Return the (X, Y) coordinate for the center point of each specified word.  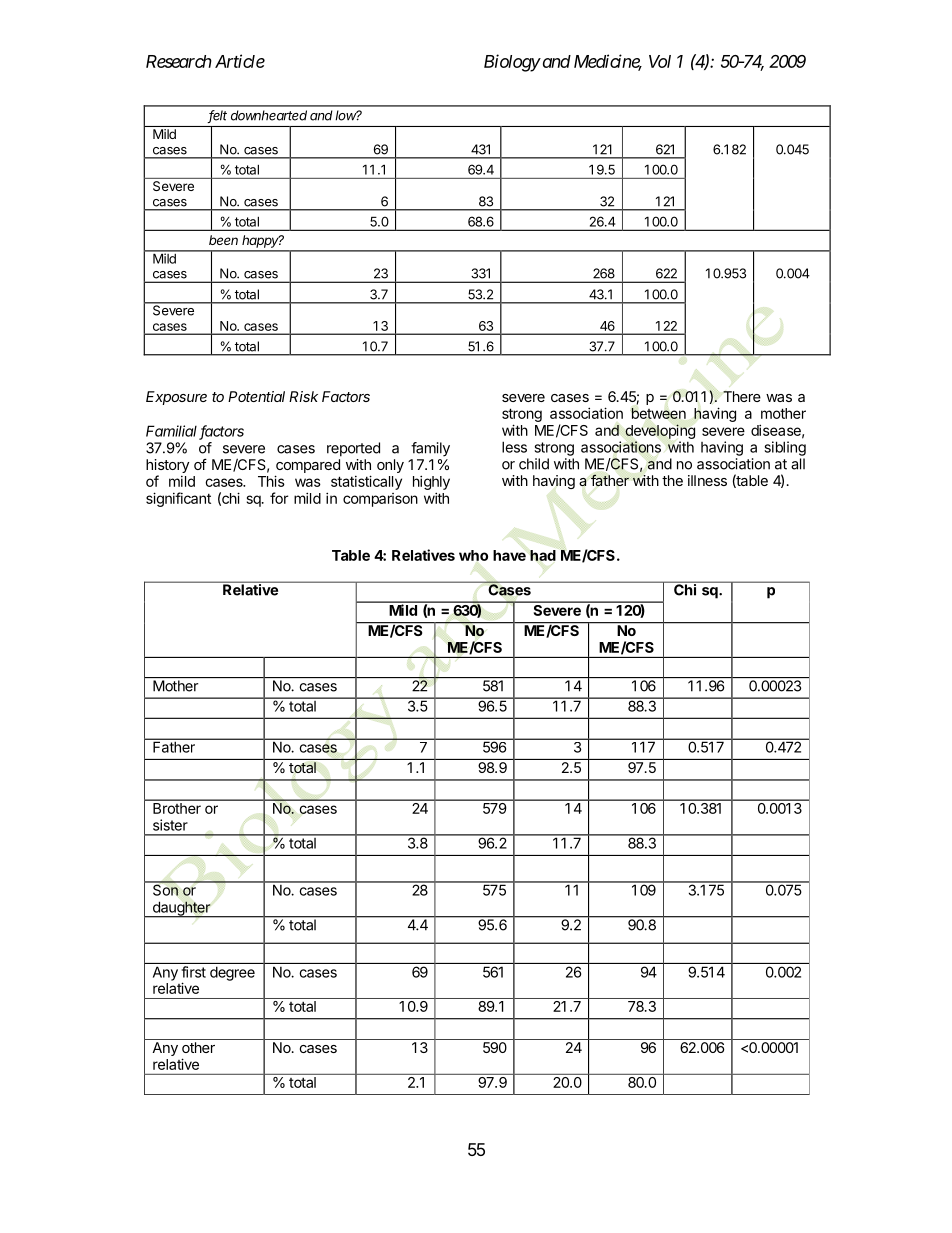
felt (217, 116)
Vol (660, 61)
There (742, 396)
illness (707, 480)
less (514, 447)
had (543, 555)
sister (170, 825)
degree (232, 974)
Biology (512, 63)
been (223, 240)
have (509, 555)
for (279, 498)
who (473, 555)
